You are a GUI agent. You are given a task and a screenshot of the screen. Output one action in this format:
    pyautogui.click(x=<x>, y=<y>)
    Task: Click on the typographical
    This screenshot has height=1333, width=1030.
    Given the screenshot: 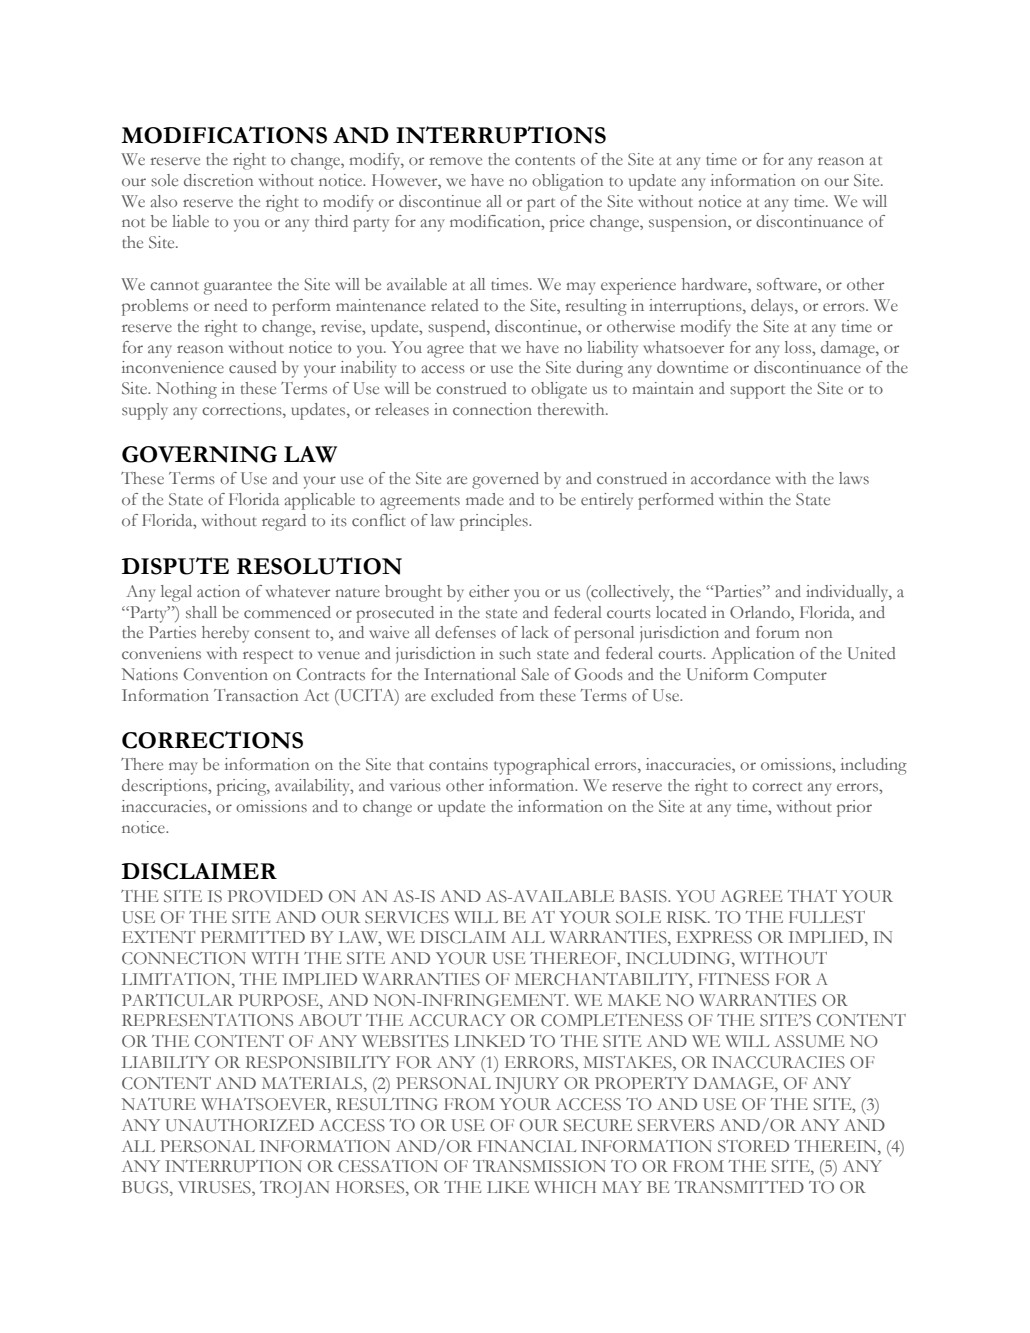 What is the action you would take?
    pyautogui.click(x=542, y=766)
